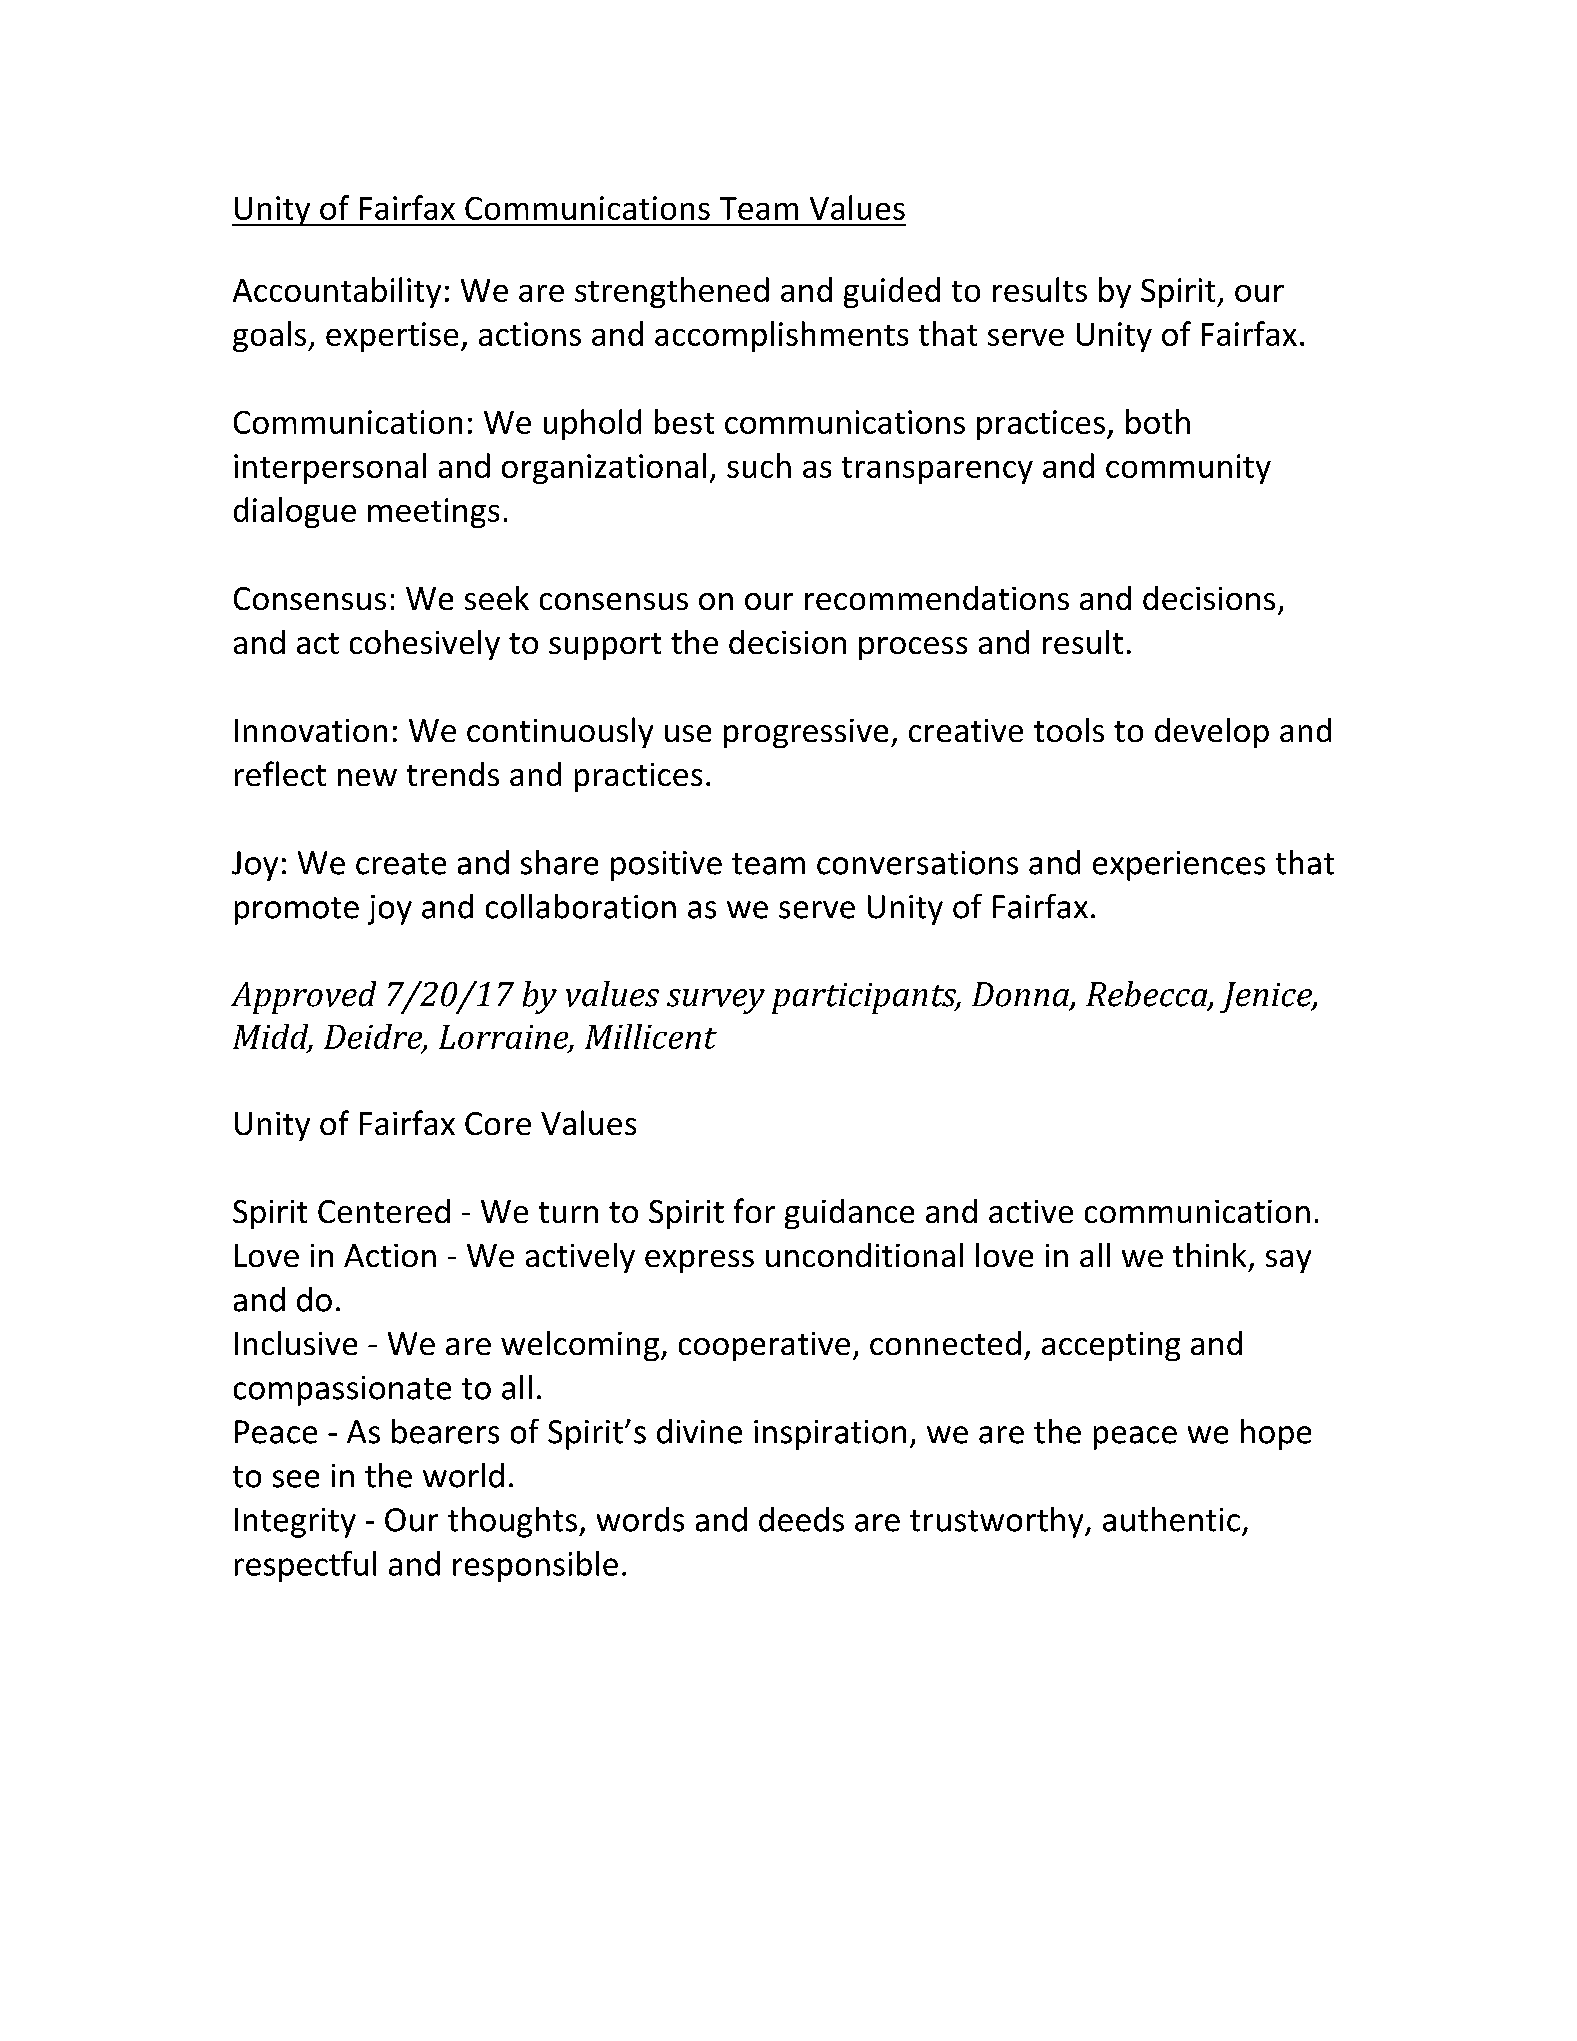  What do you see at coordinates (1158, 421) in the image?
I see `both` at bounding box center [1158, 421].
